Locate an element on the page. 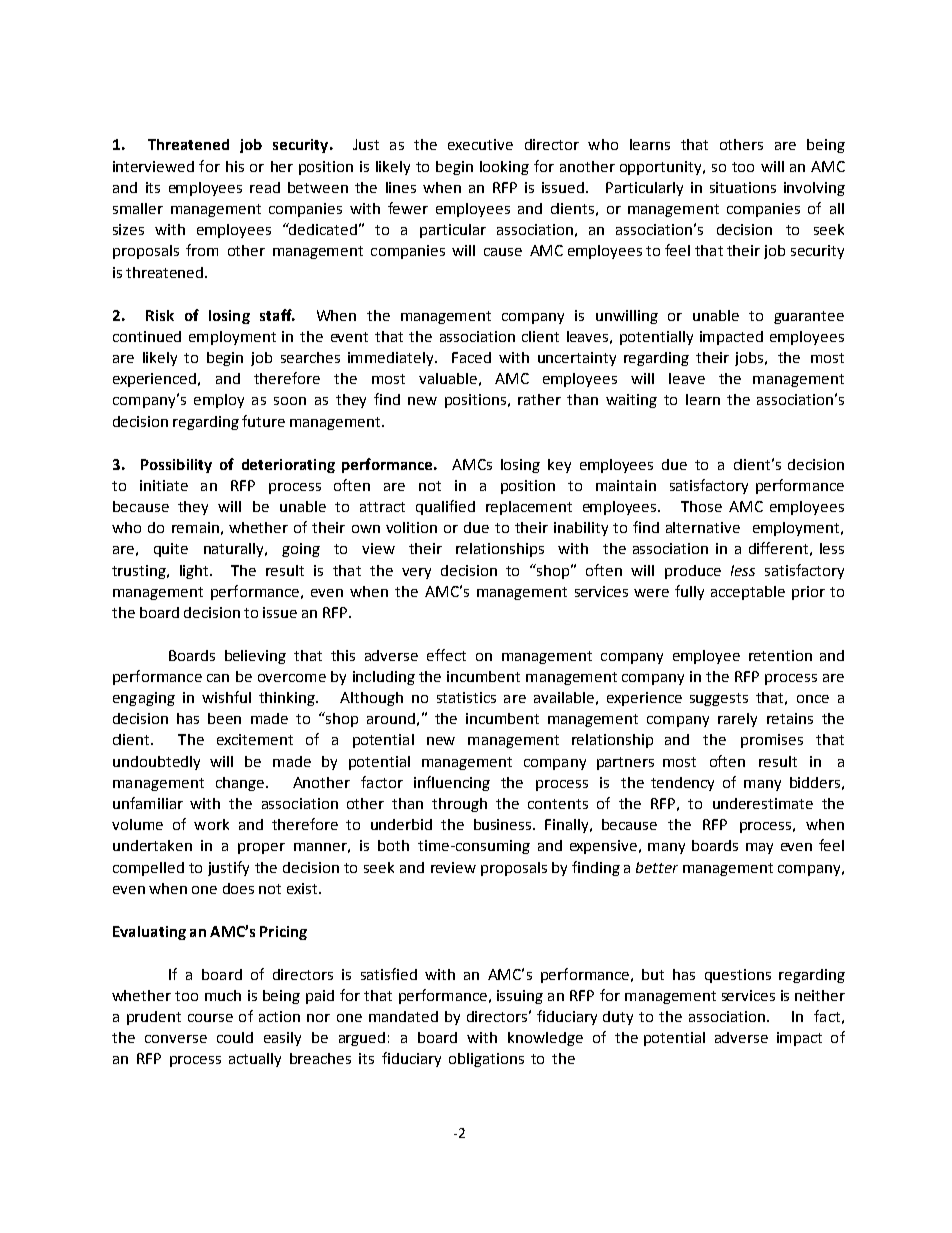 The height and width of the document is (1233, 952). work is located at coordinates (211, 824).
